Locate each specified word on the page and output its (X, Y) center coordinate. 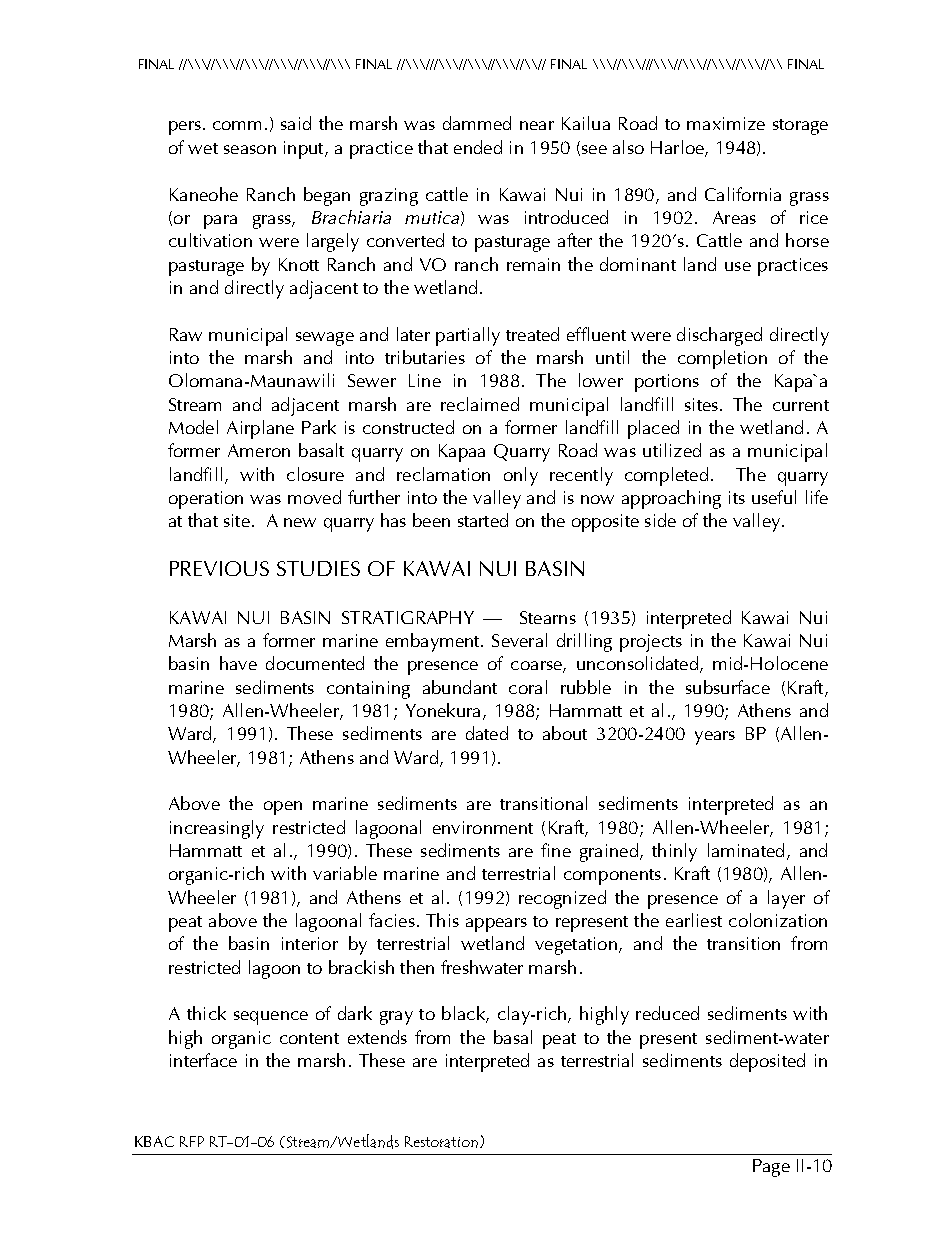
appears (496, 925)
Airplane (260, 429)
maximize (726, 123)
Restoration (441, 1142)
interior (310, 943)
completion (722, 359)
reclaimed (480, 404)
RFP (192, 1141)
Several (519, 640)
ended (478, 147)
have (238, 663)
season (250, 149)
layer (786, 899)
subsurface (728, 687)
